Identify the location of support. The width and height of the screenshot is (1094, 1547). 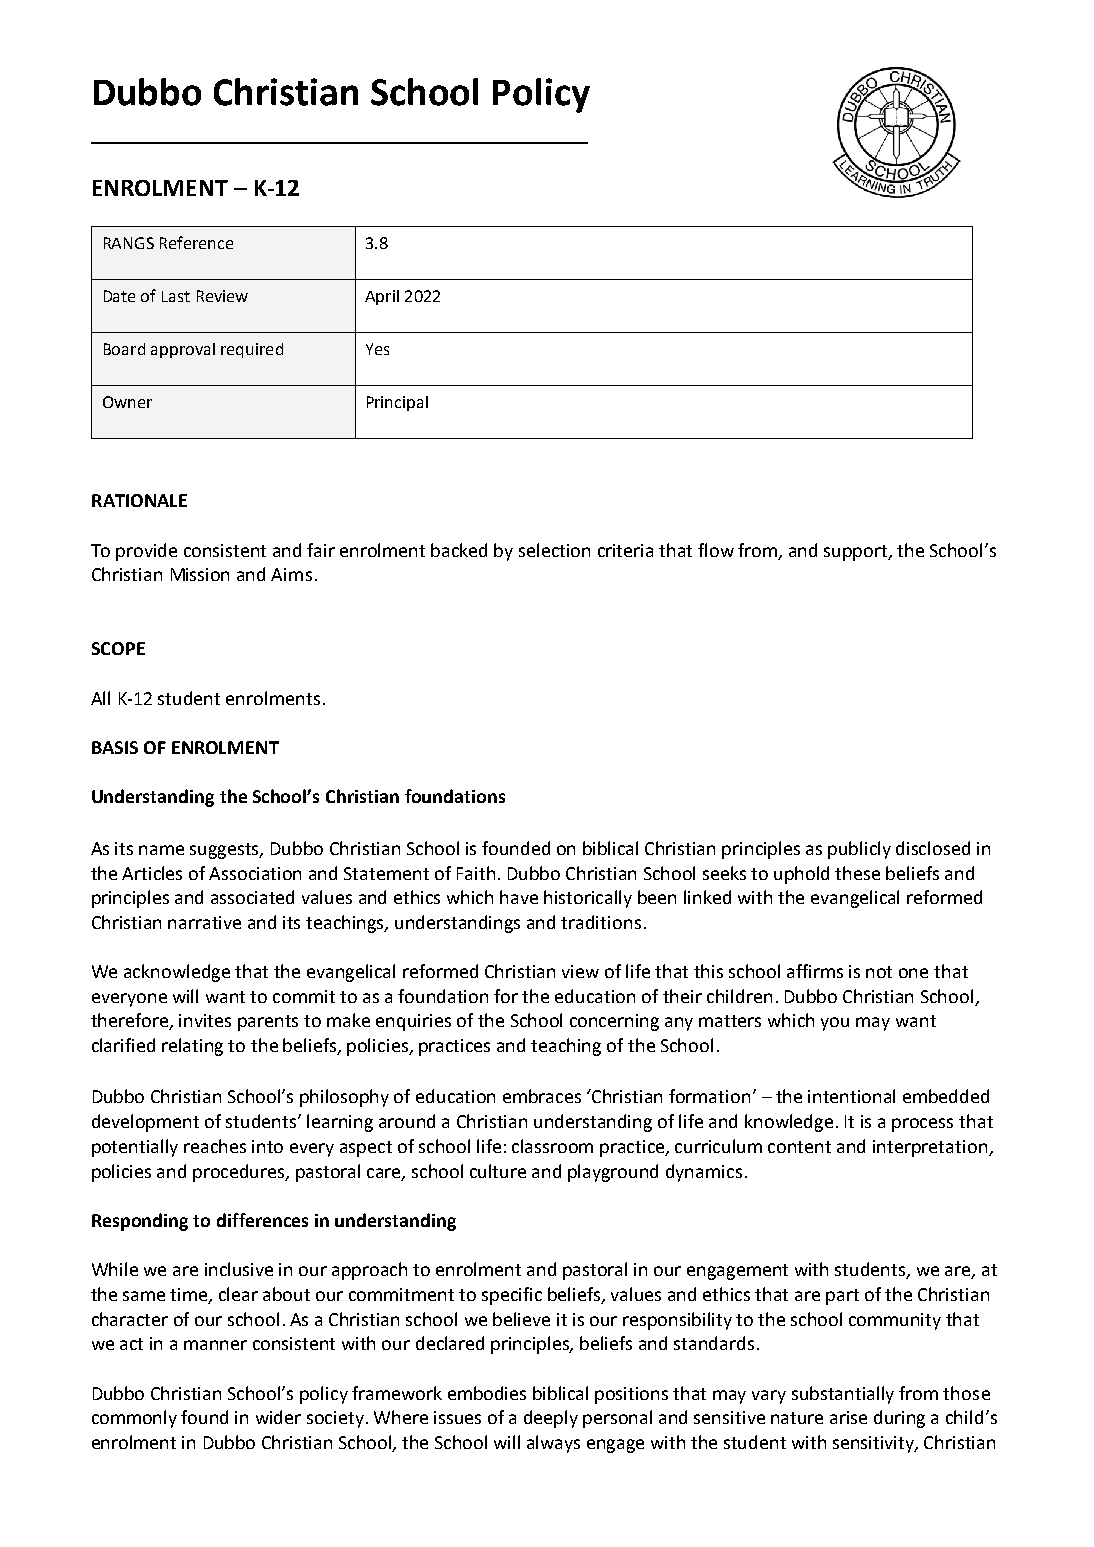
(857, 553).
